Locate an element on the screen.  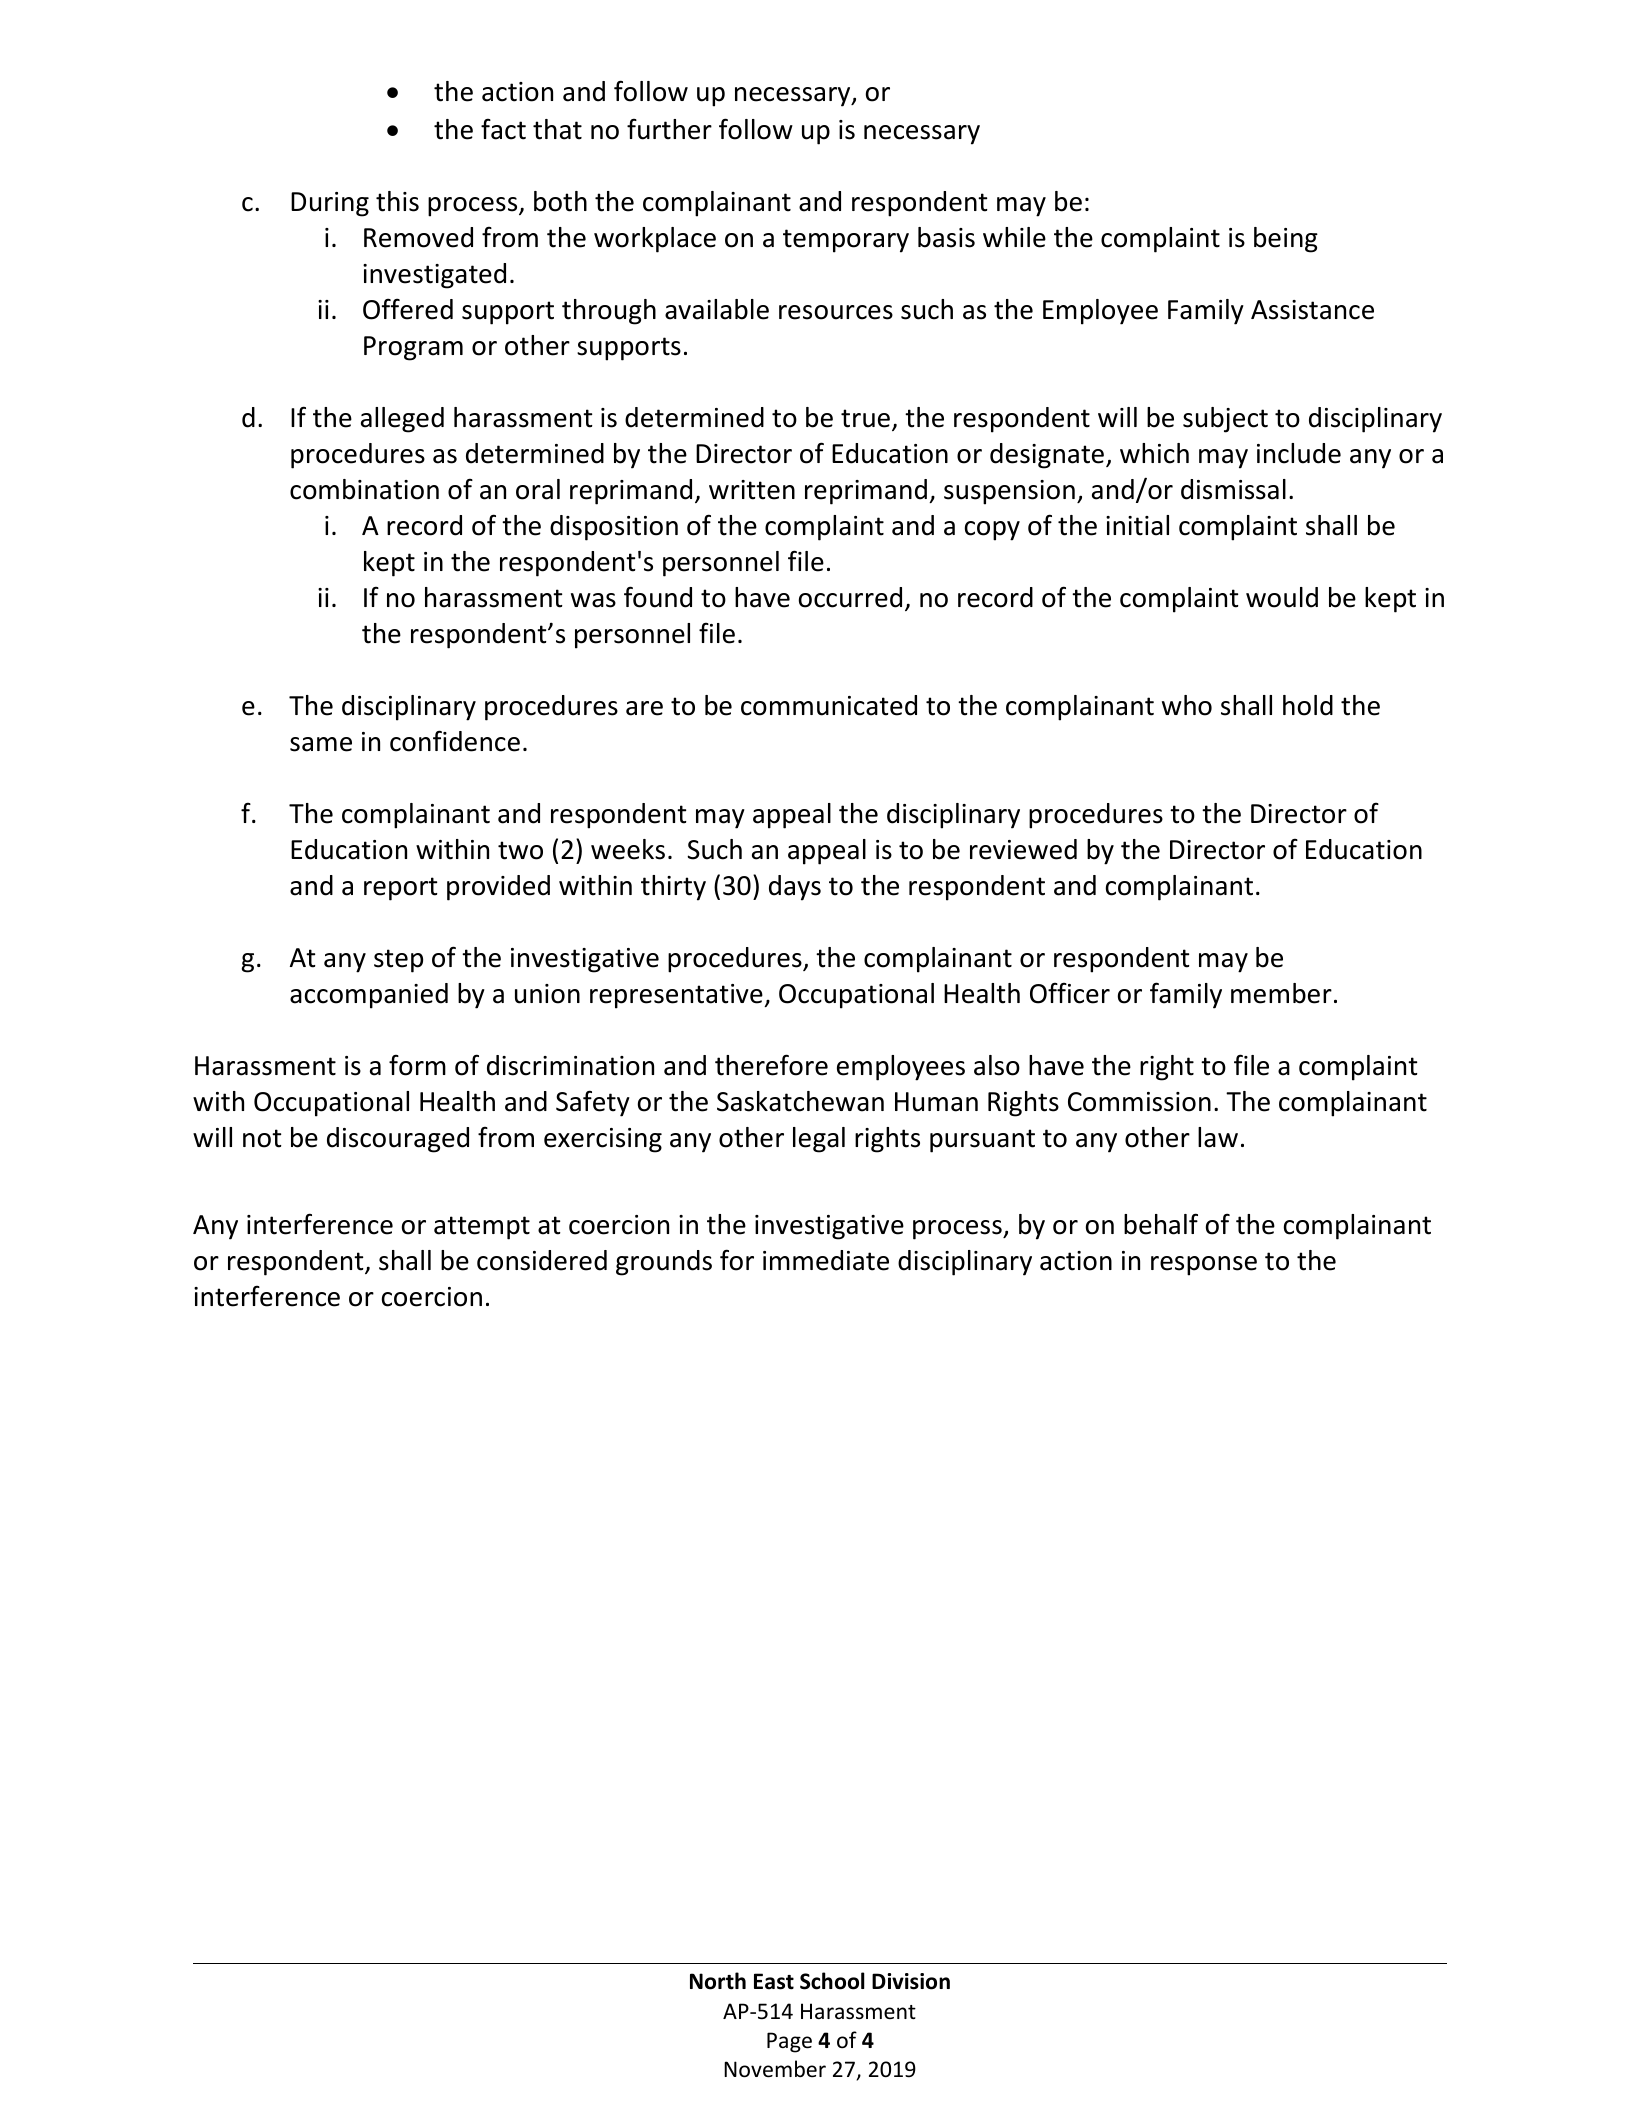
immediate is located at coordinates (826, 1260).
